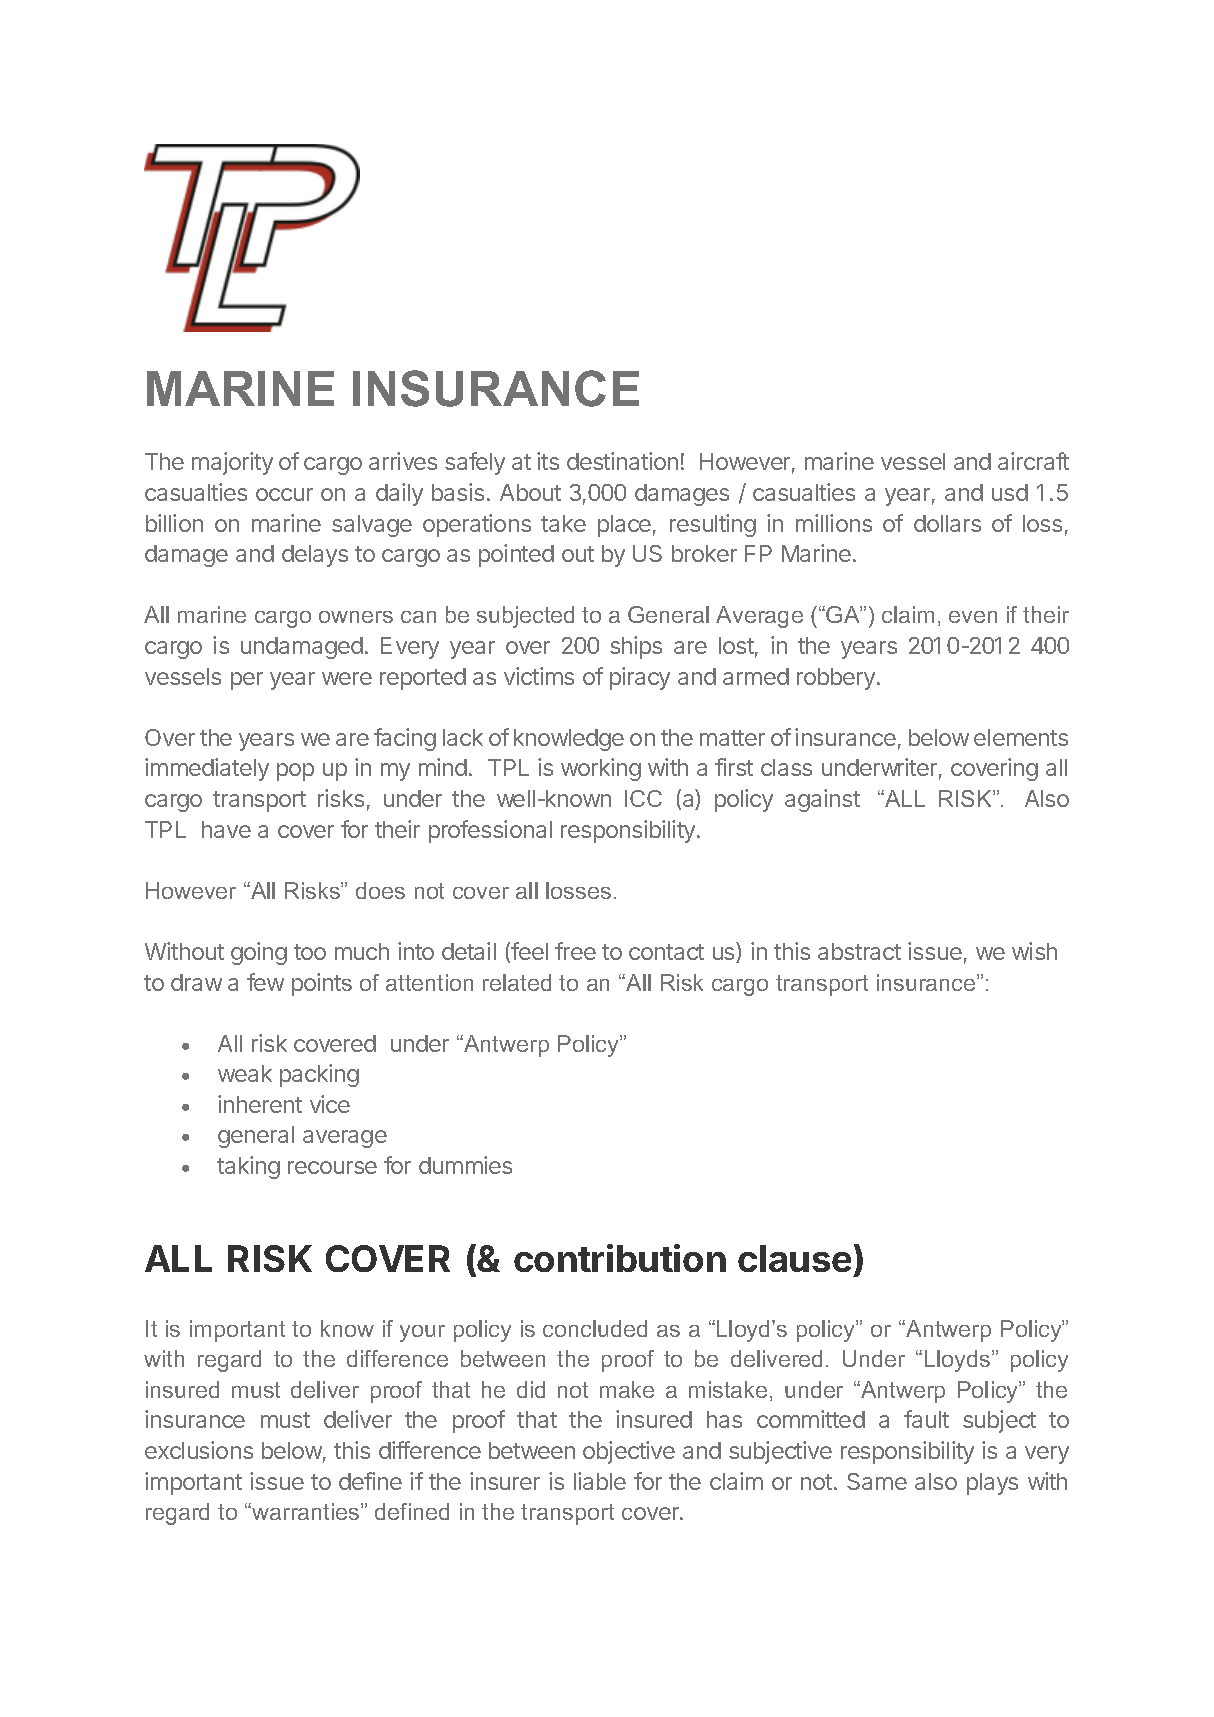  Describe the element at coordinates (575, 951) in the screenshot. I see `free` at that location.
